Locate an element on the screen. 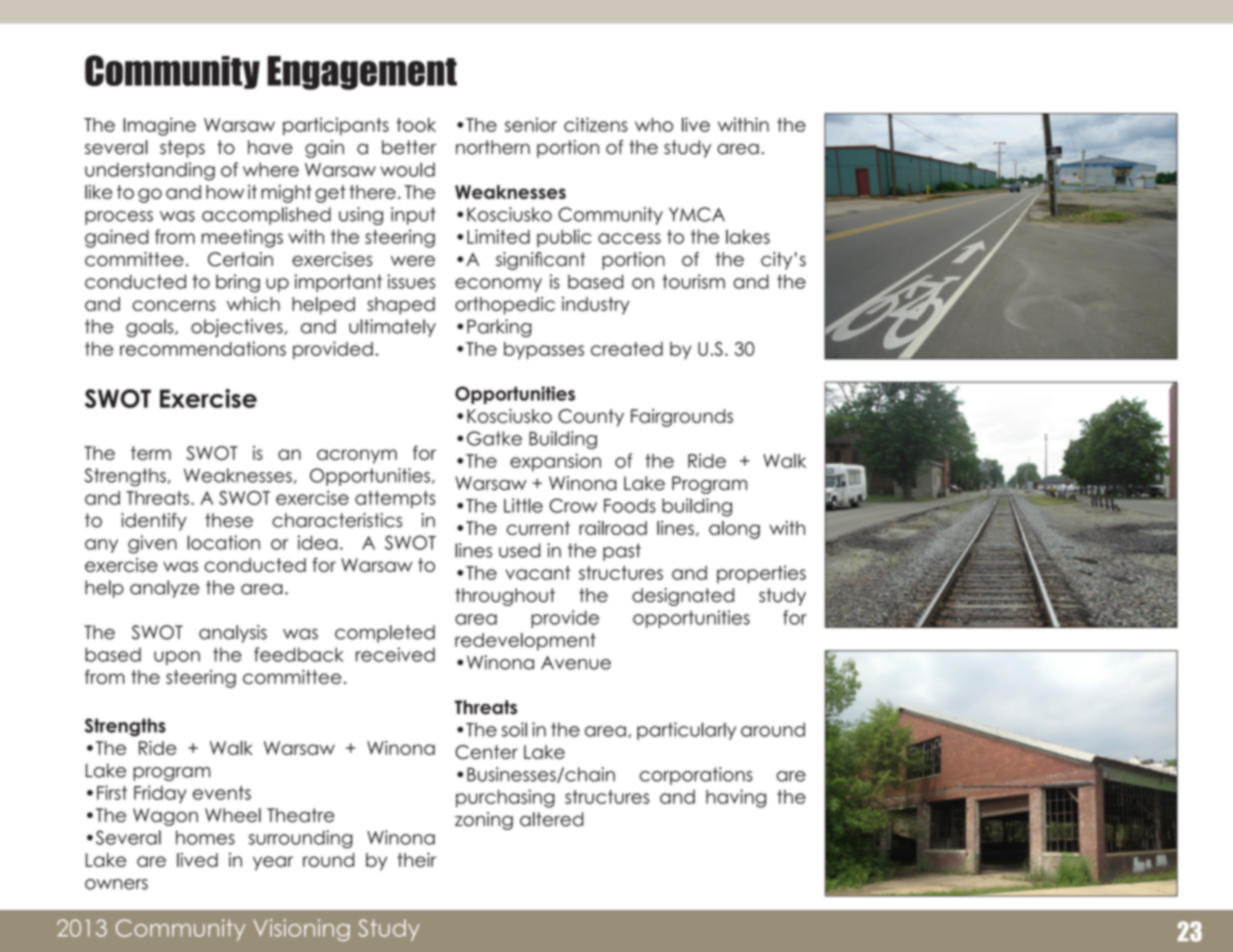 The width and height of the screenshot is (1233, 952). Friday is located at coordinates (160, 794).
